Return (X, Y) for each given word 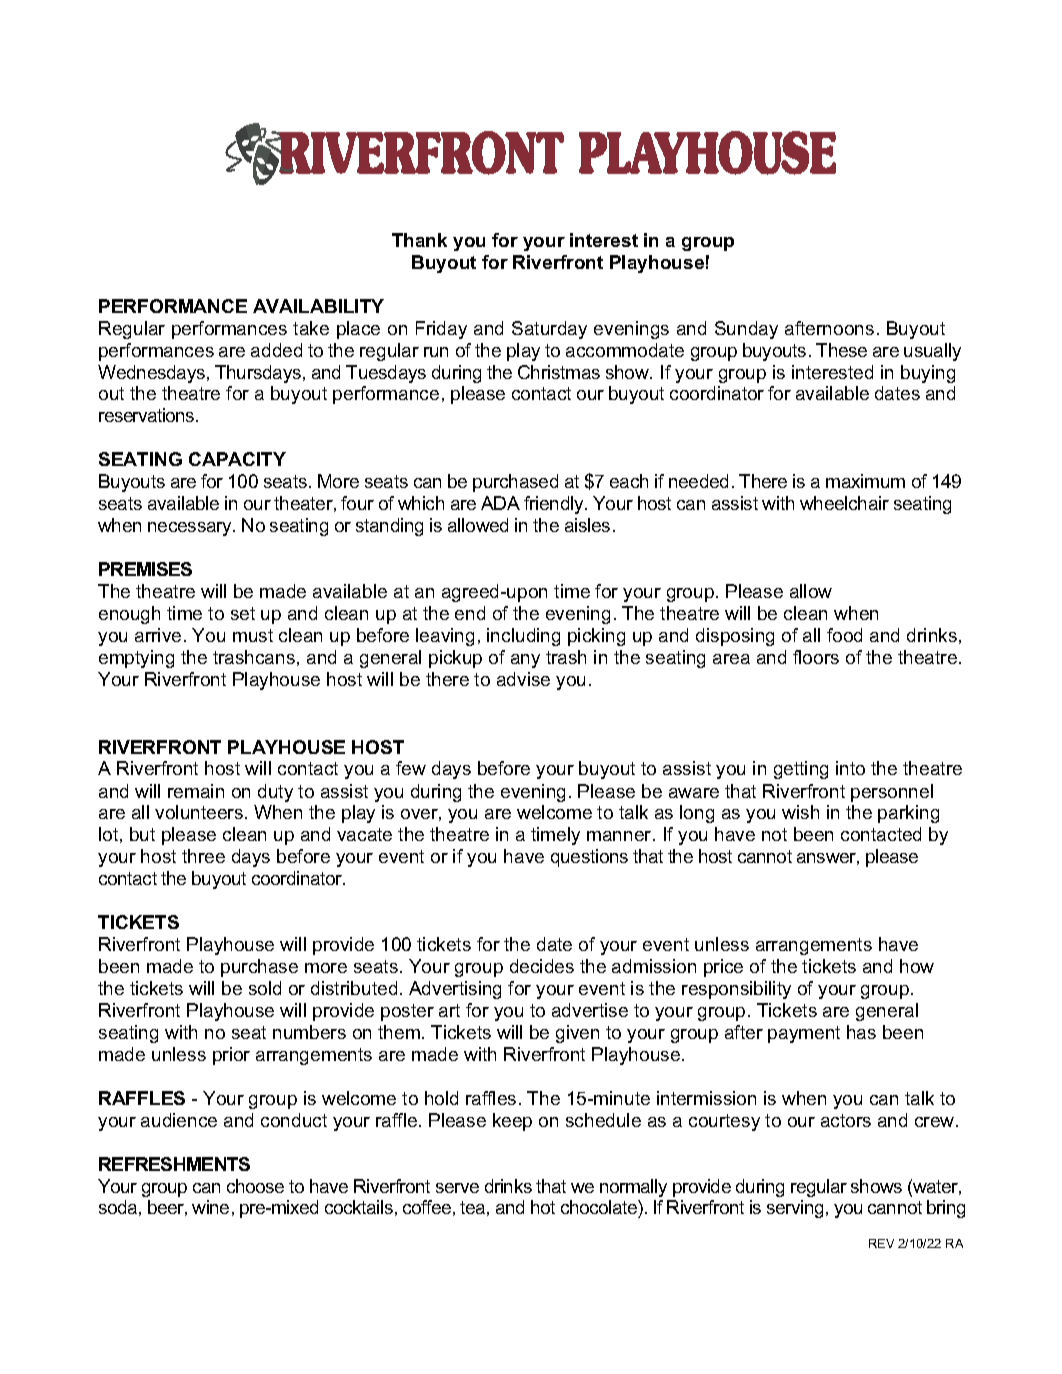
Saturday (549, 330)
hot (543, 1207)
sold (265, 988)
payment (804, 1034)
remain (196, 791)
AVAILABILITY (318, 306)
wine (210, 1207)
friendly (555, 505)
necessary (191, 529)
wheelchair (844, 503)
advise (523, 679)
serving (795, 1209)
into (850, 768)
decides (542, 966)
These (841, 350)
